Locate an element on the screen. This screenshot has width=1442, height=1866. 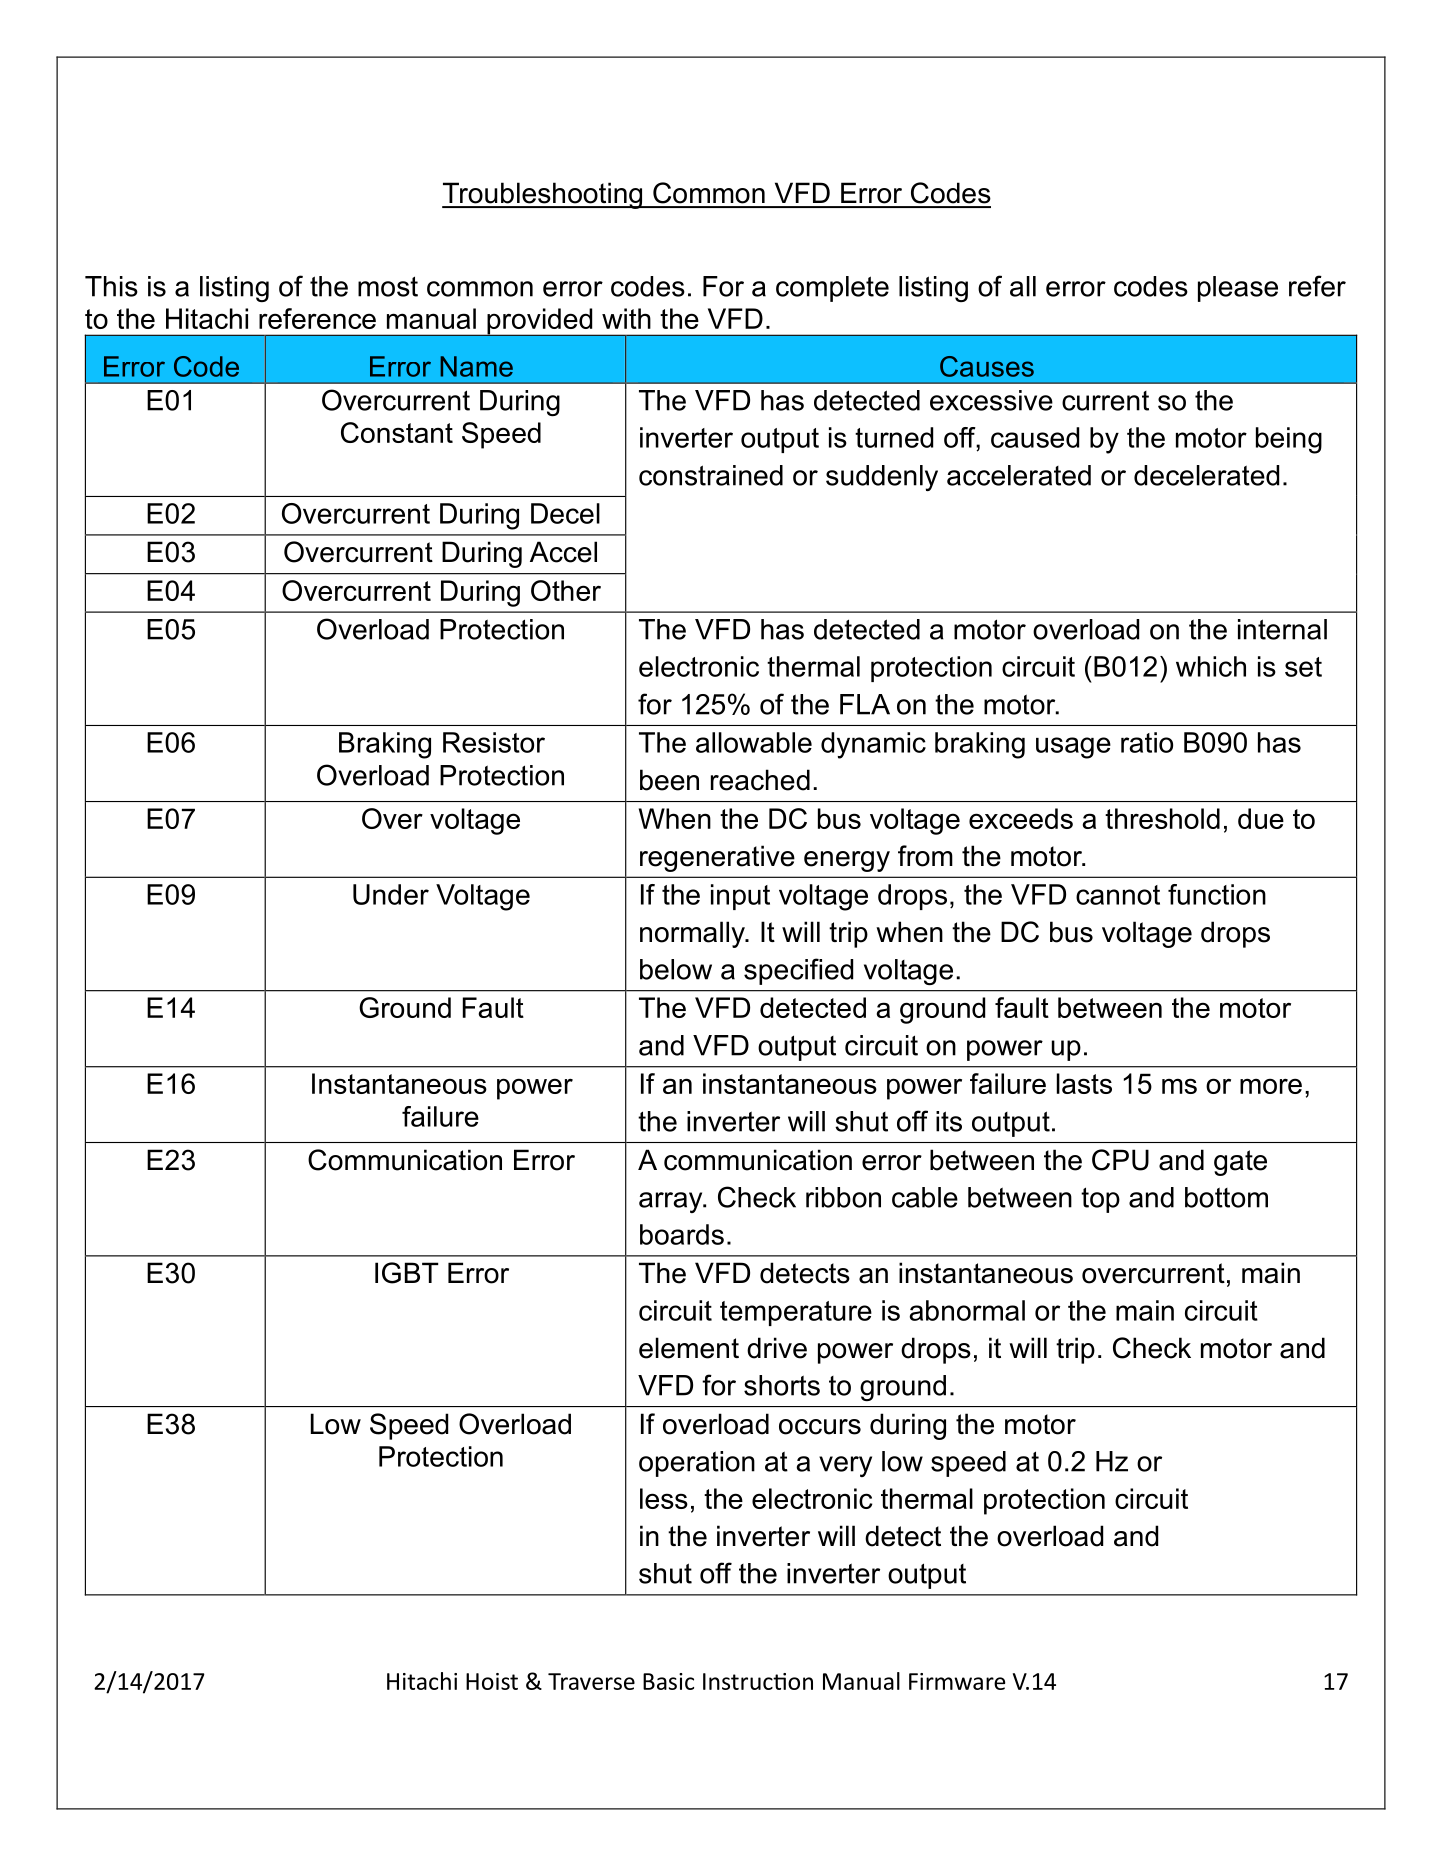
cable is located at coordinates (925, 1197).
